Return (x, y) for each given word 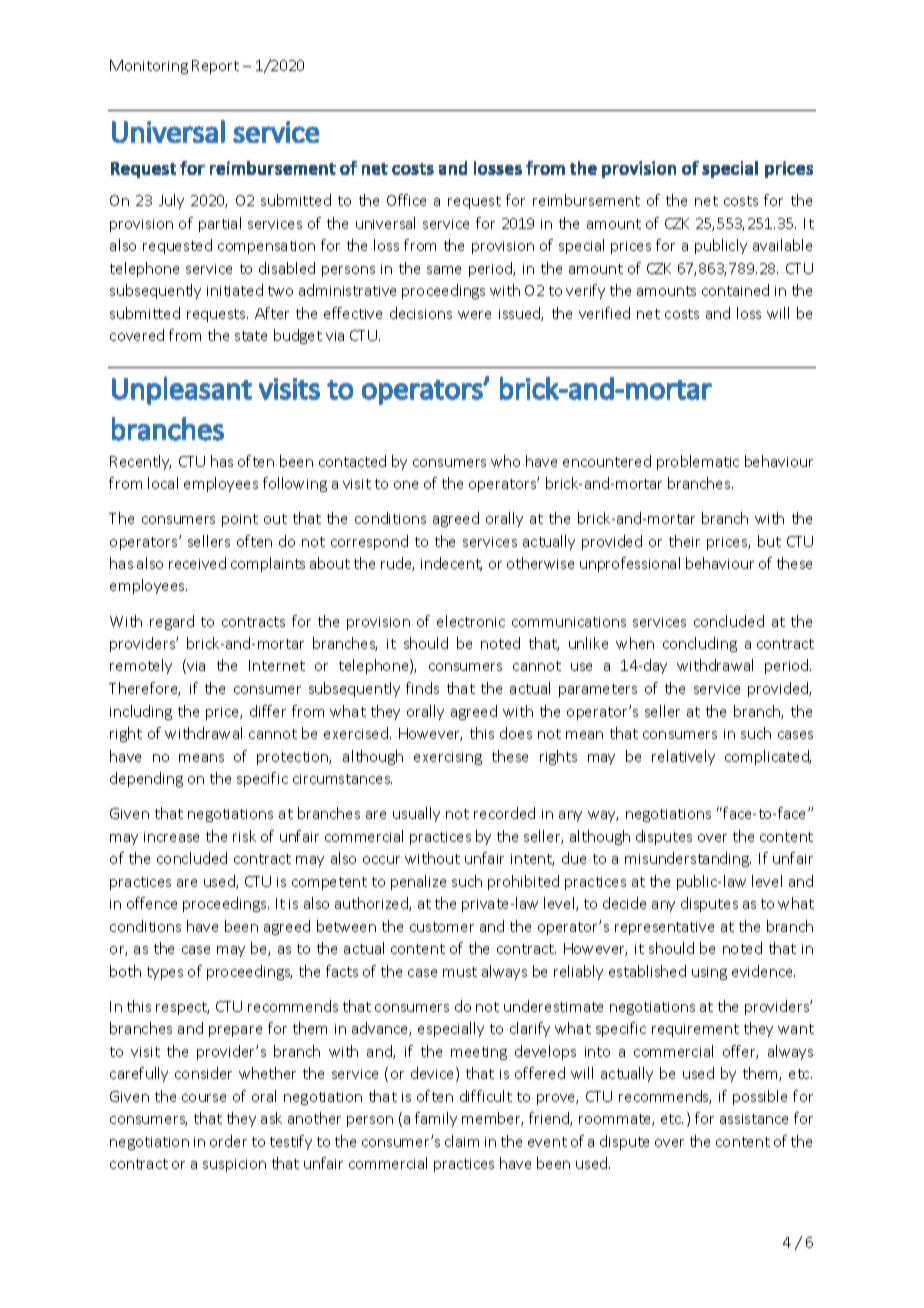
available (782, 245)
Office (406, 200)
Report (215, 67)
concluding (700, 644)
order (228, 1141)
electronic (471, 621)
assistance (754, 1119)
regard (172, 622)
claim (462, 1141)
